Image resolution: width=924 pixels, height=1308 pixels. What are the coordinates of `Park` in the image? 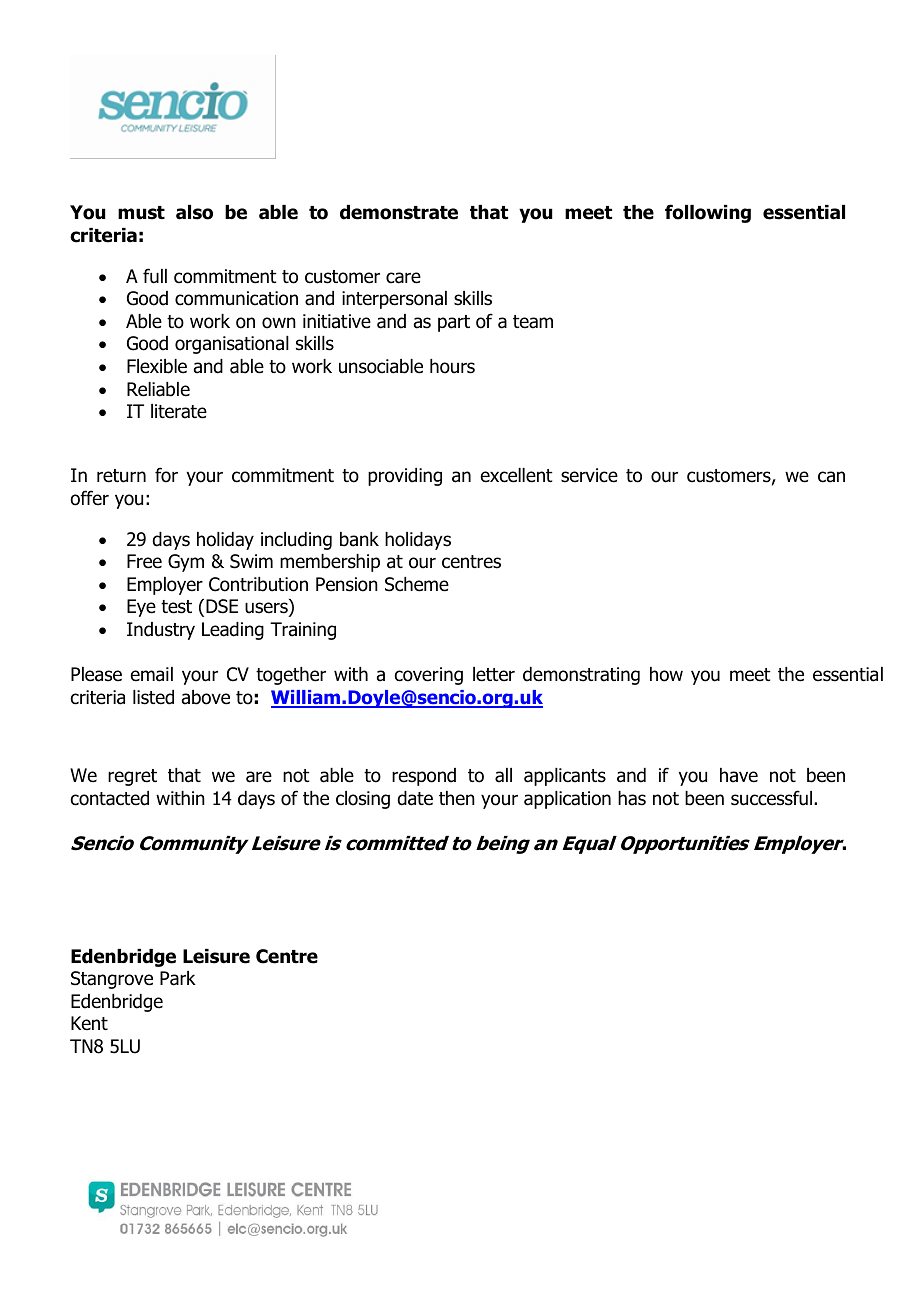 It's located at (178, 978).
